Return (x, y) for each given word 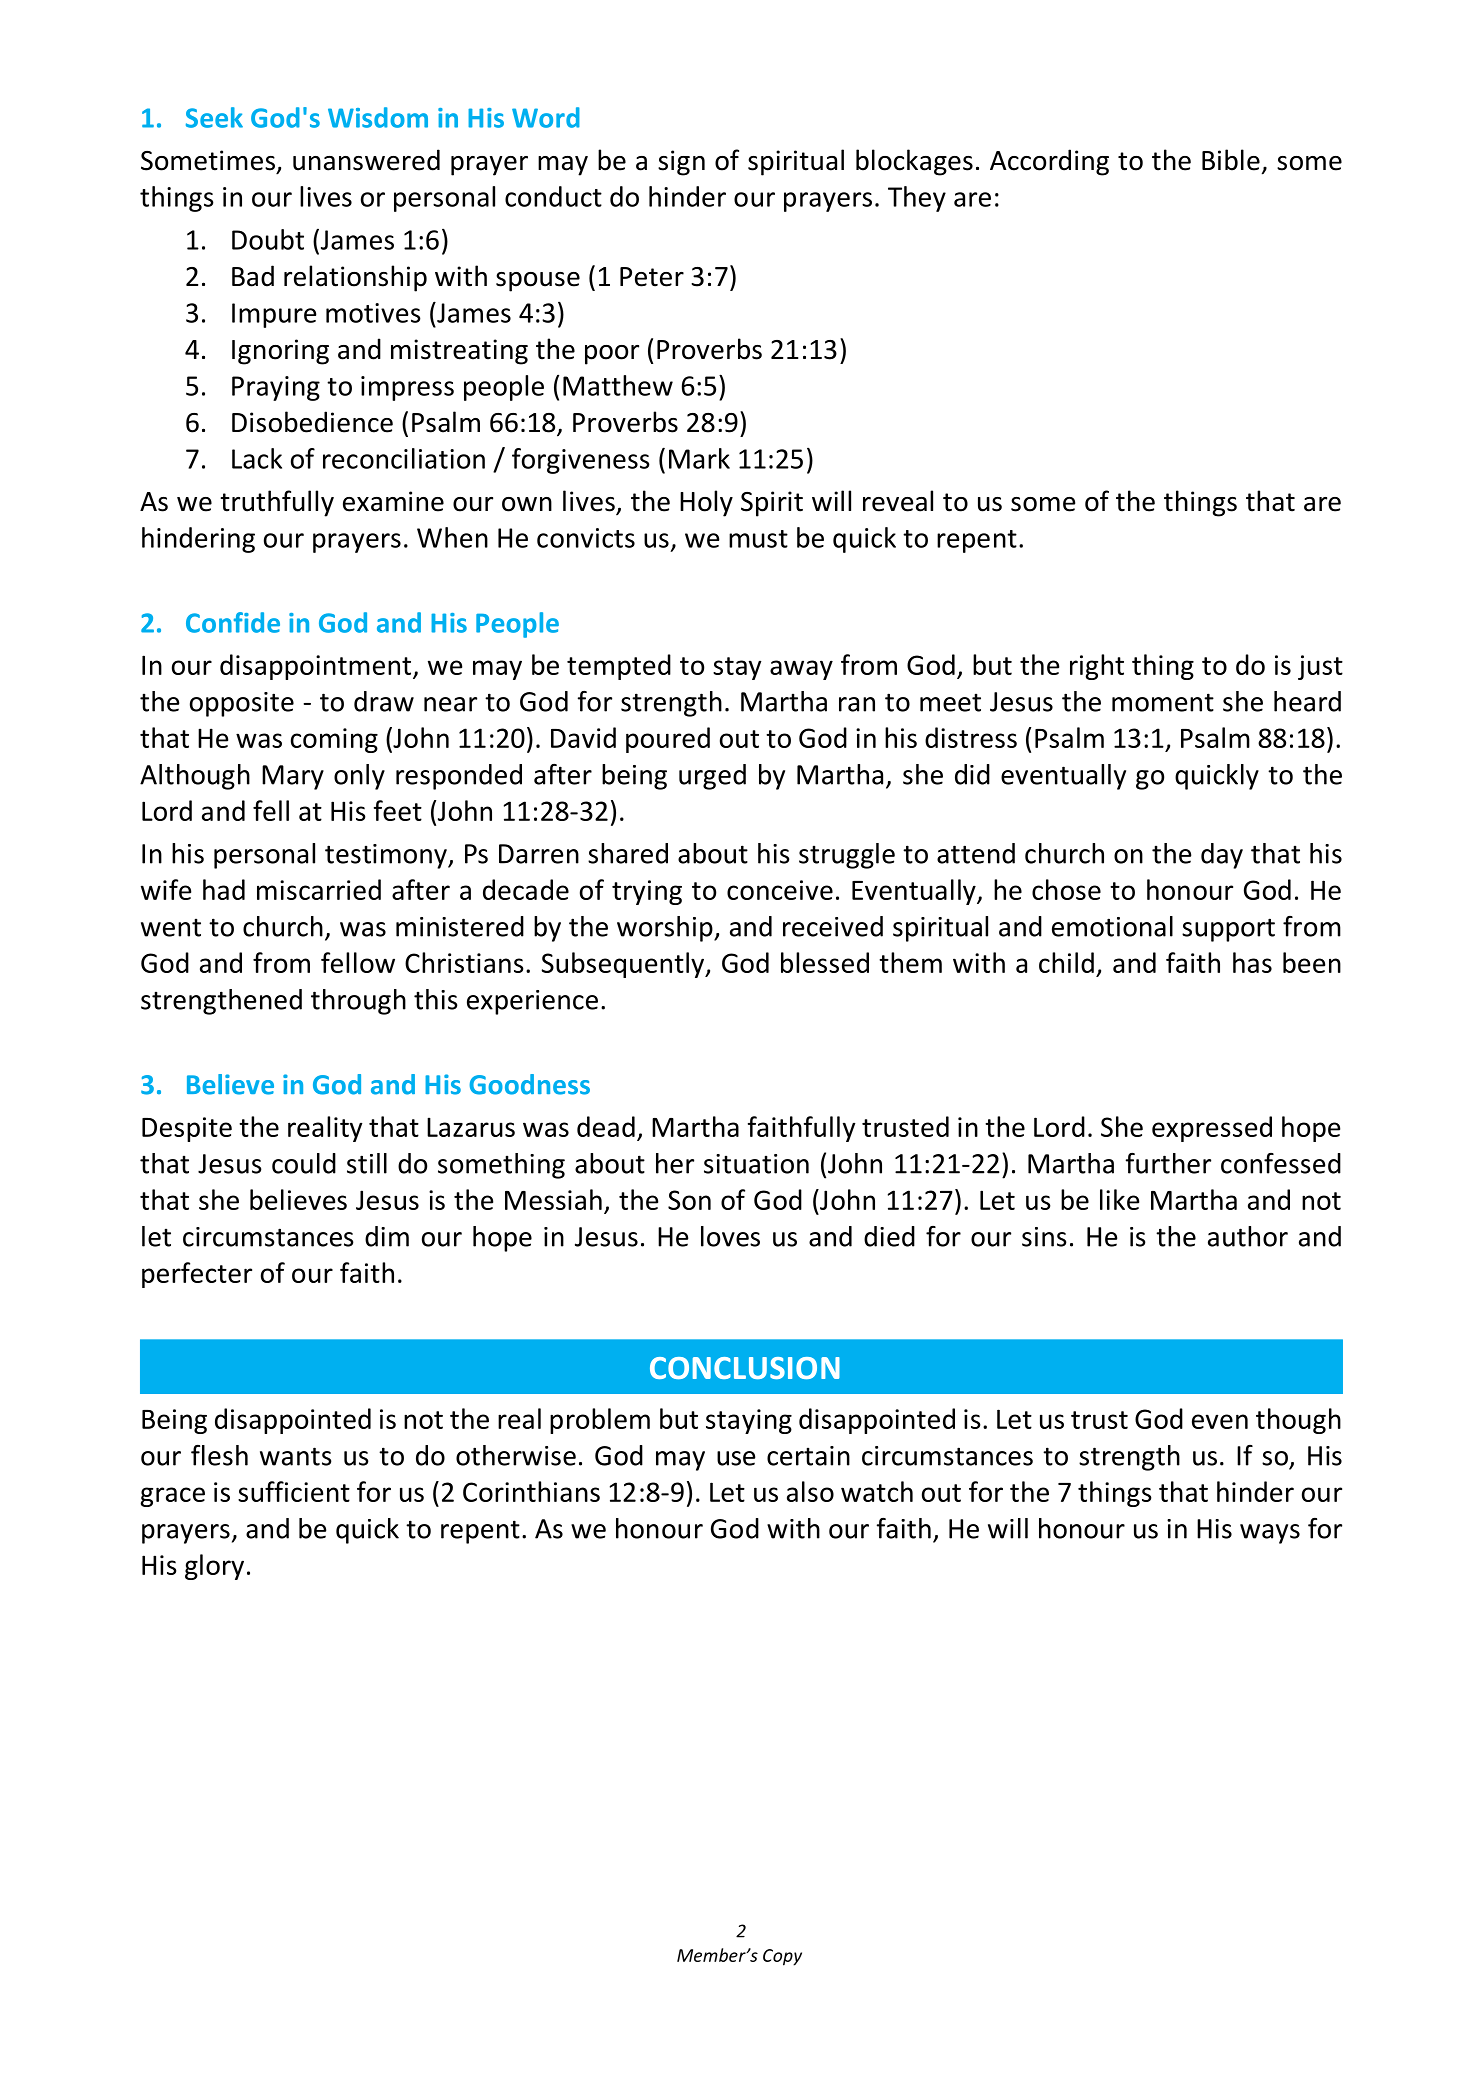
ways (1270, 1534)
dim (387, 1236)
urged (712, 777)
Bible (1231, 160)
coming (334, 740)
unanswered (366, 160)
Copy (782, 1957)
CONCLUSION (745, 1368)
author (1248, 1236)
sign (681, 163)
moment (1163, 702)
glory (214, 1567)
